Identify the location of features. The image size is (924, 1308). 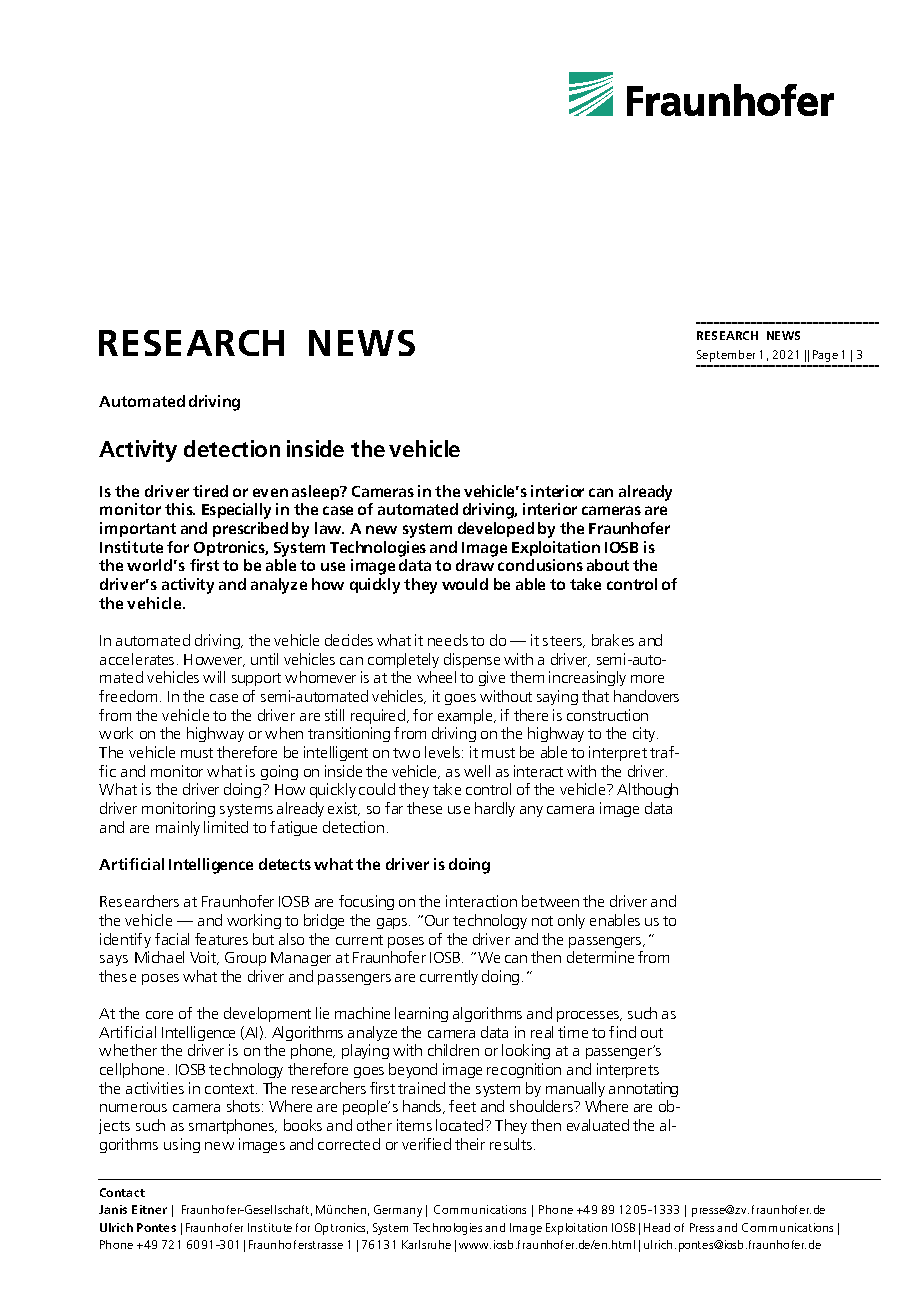
(221, 939).
